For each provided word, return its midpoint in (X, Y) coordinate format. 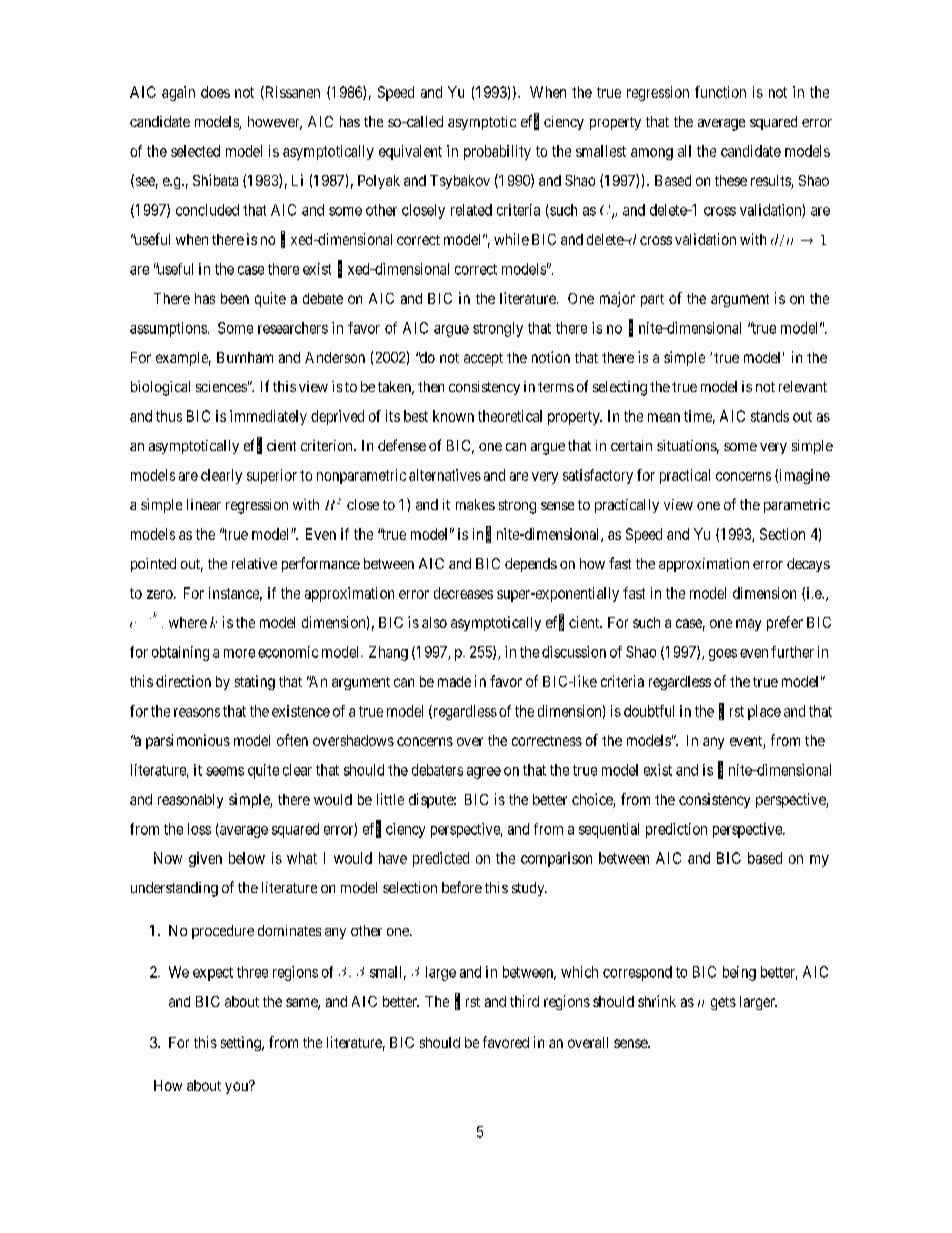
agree (484, 773)
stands (770, 416)
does (215, 92)
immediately (268, 417)
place (764, 712)
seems (225, 771)
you (237, 1087)
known (453, 416)
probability (497, 152)
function (720, 92)
